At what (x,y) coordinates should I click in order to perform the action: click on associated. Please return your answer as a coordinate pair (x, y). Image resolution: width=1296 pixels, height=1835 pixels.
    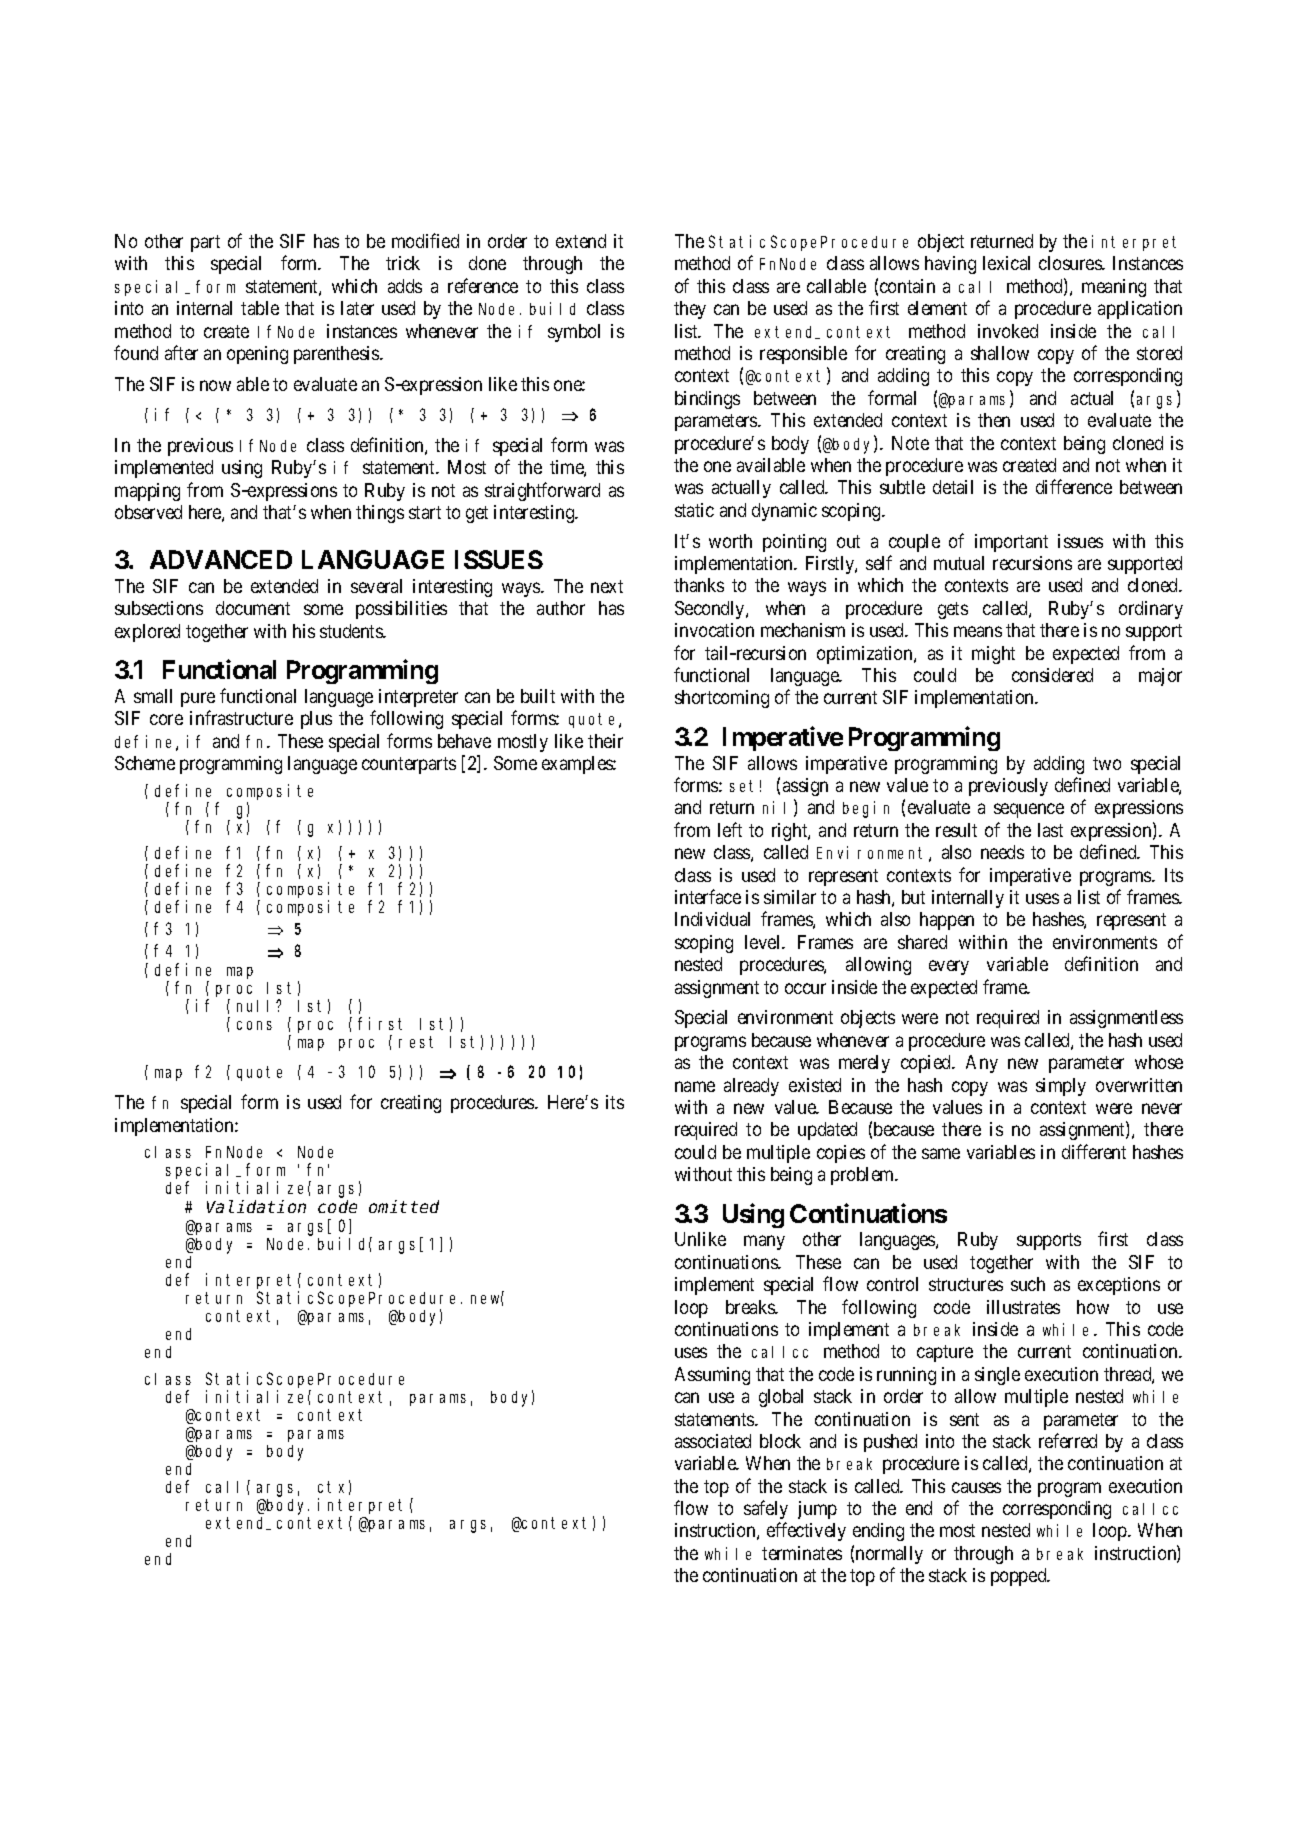
    Looking at the image, I should click on (713, 1441).
